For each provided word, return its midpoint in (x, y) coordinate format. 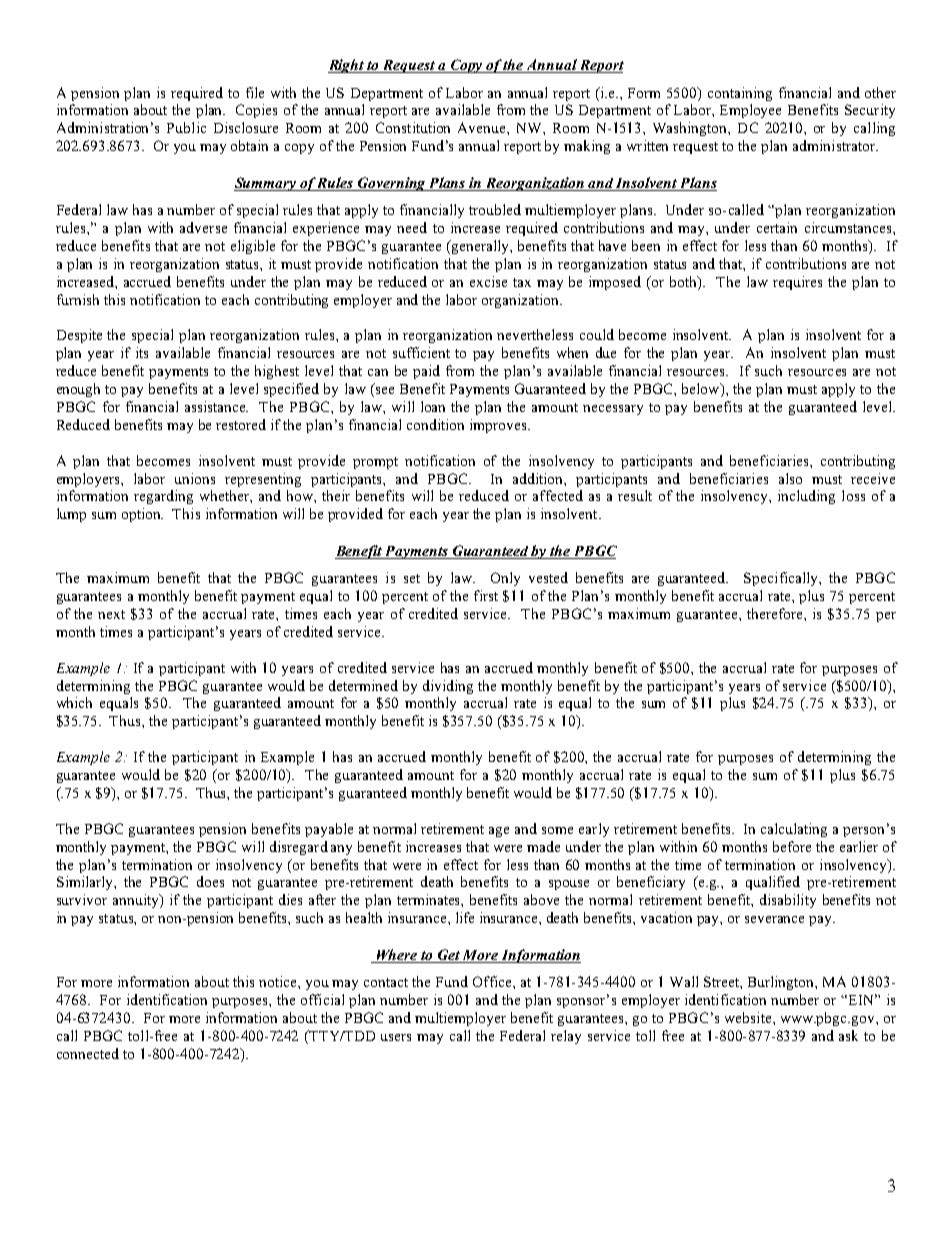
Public (186, 127)
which (74, 702)
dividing (448, 687)
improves (499, 426)
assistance (216, 406)
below (702, 390)
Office (493, 981)
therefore (776, 613)
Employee (750, 111)
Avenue (483, 127)
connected (88, 1053)
